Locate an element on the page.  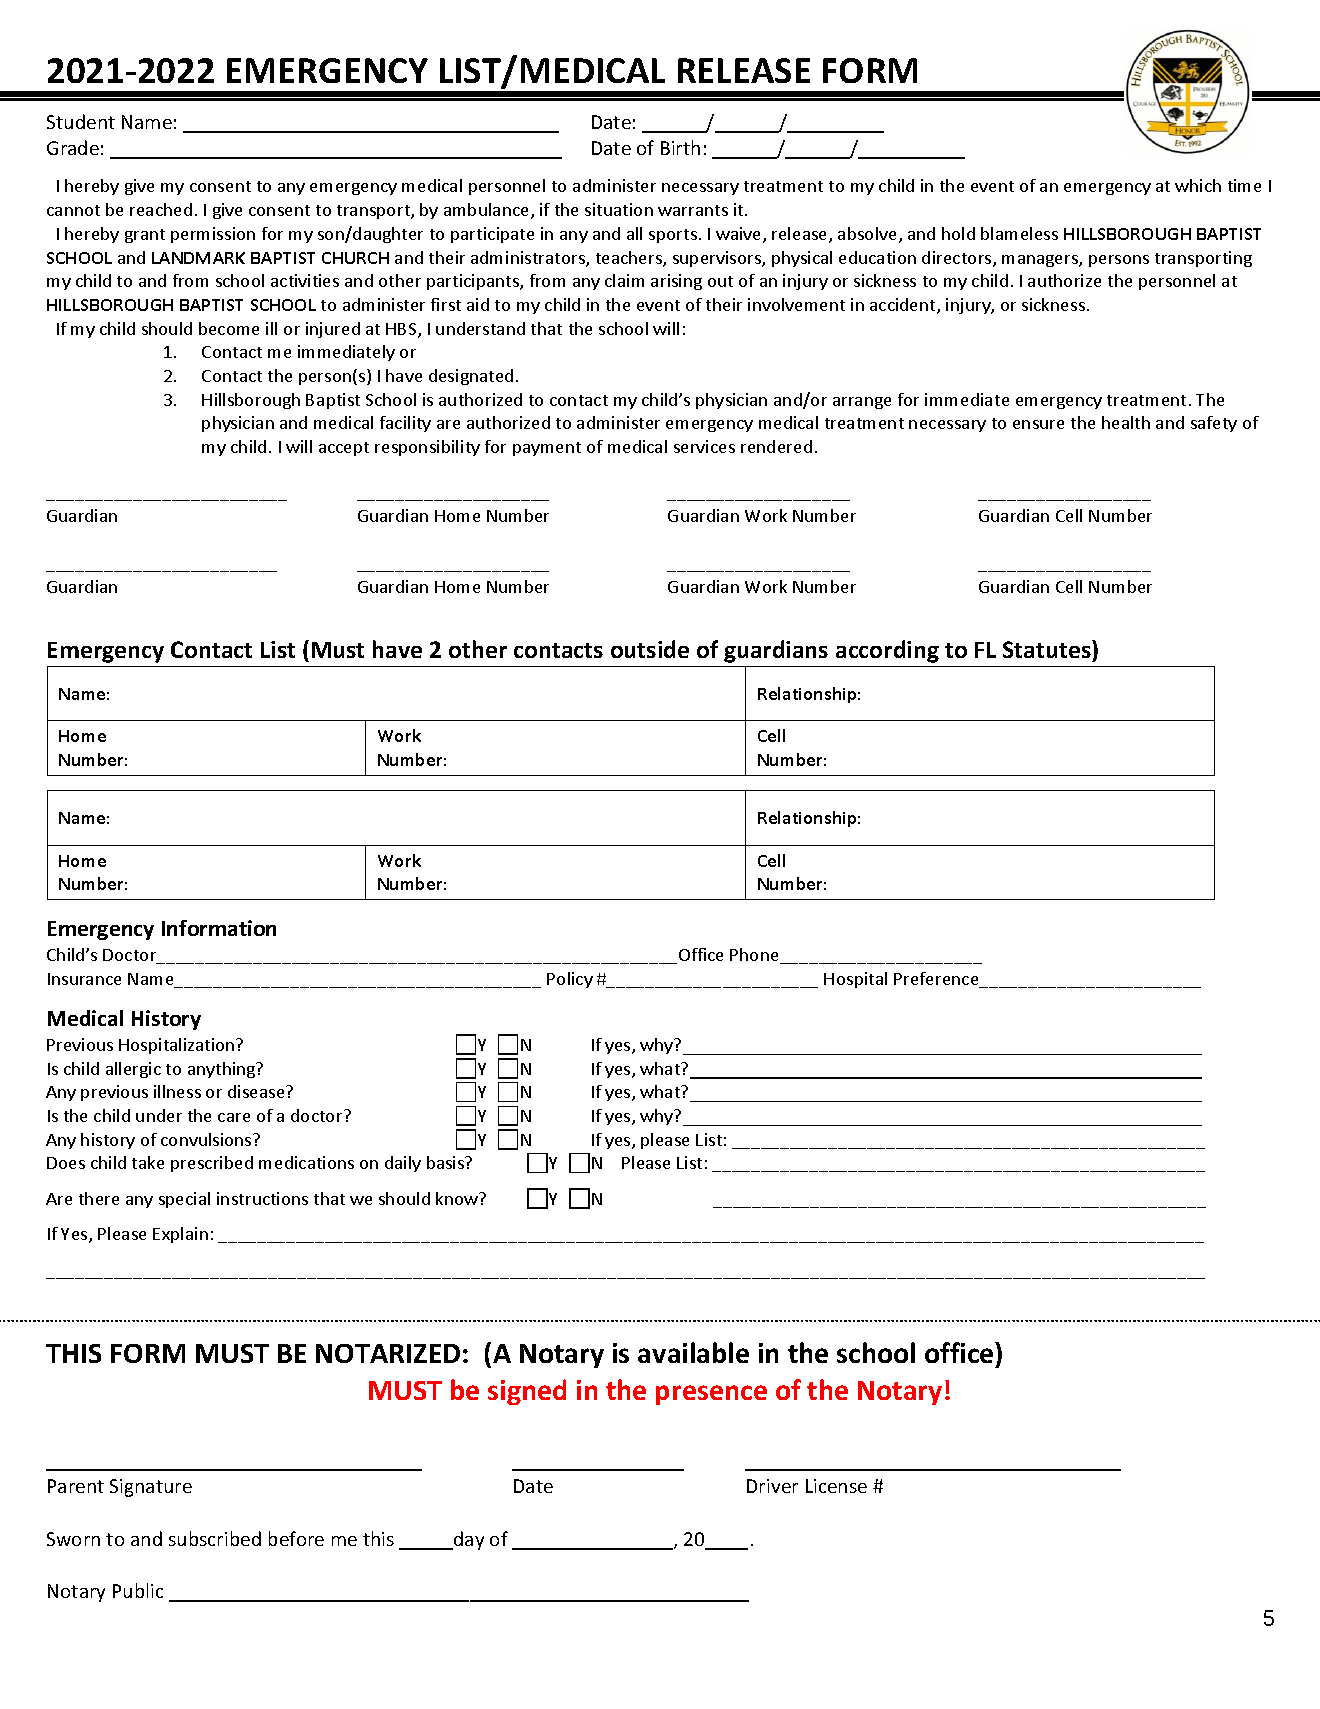
services is located at coordinates (704, 446).
